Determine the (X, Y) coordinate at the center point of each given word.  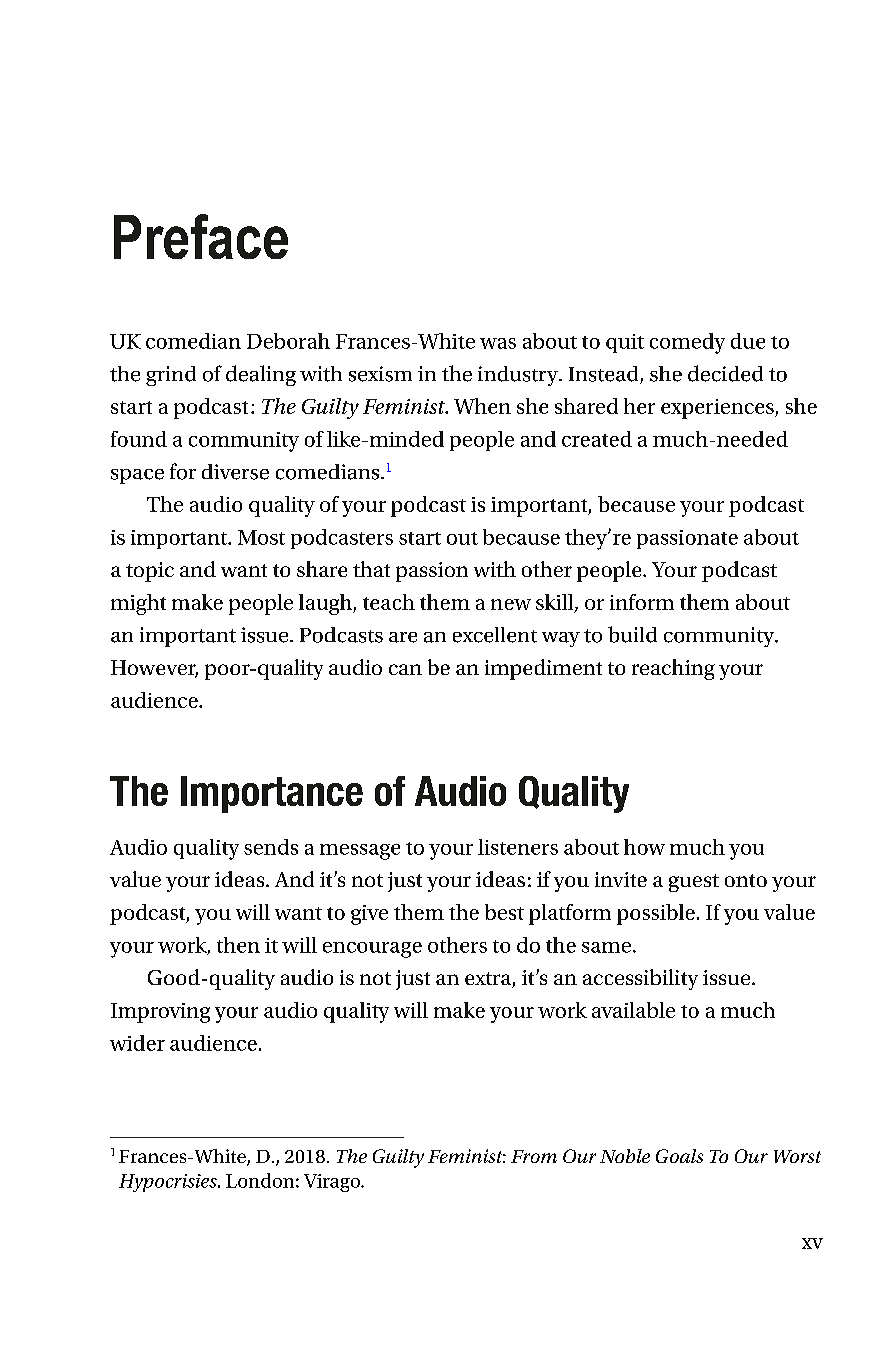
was (498, 343)
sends (271, 847)
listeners (518, 847)
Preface (201, 236)
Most (261, 537)
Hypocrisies (169, 1183)
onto (746, 880)
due (748, 341)
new (511, 604)
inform (642, 602)
